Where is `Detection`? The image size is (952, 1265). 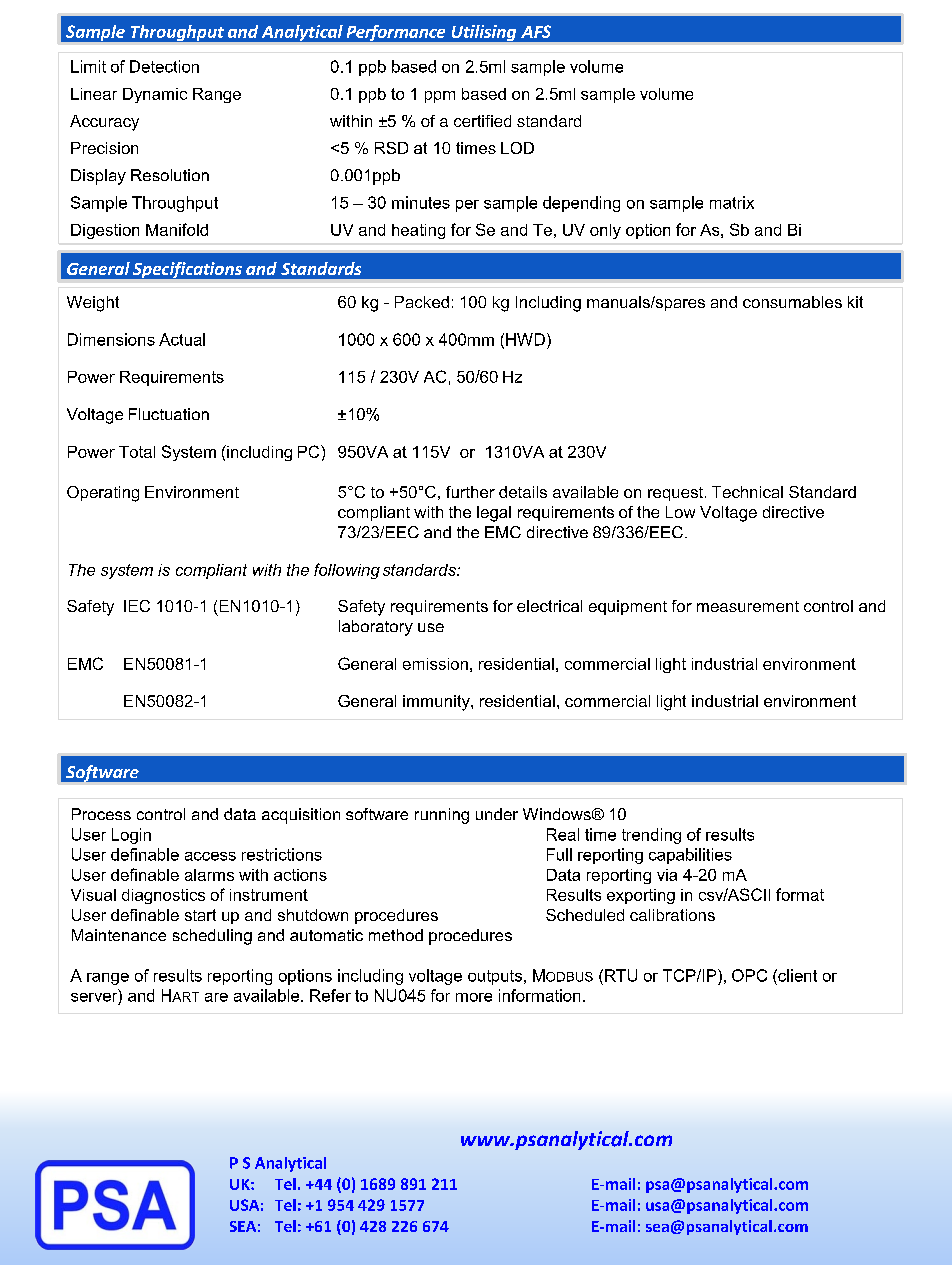
Detection is located at coordinates (164, 66).
